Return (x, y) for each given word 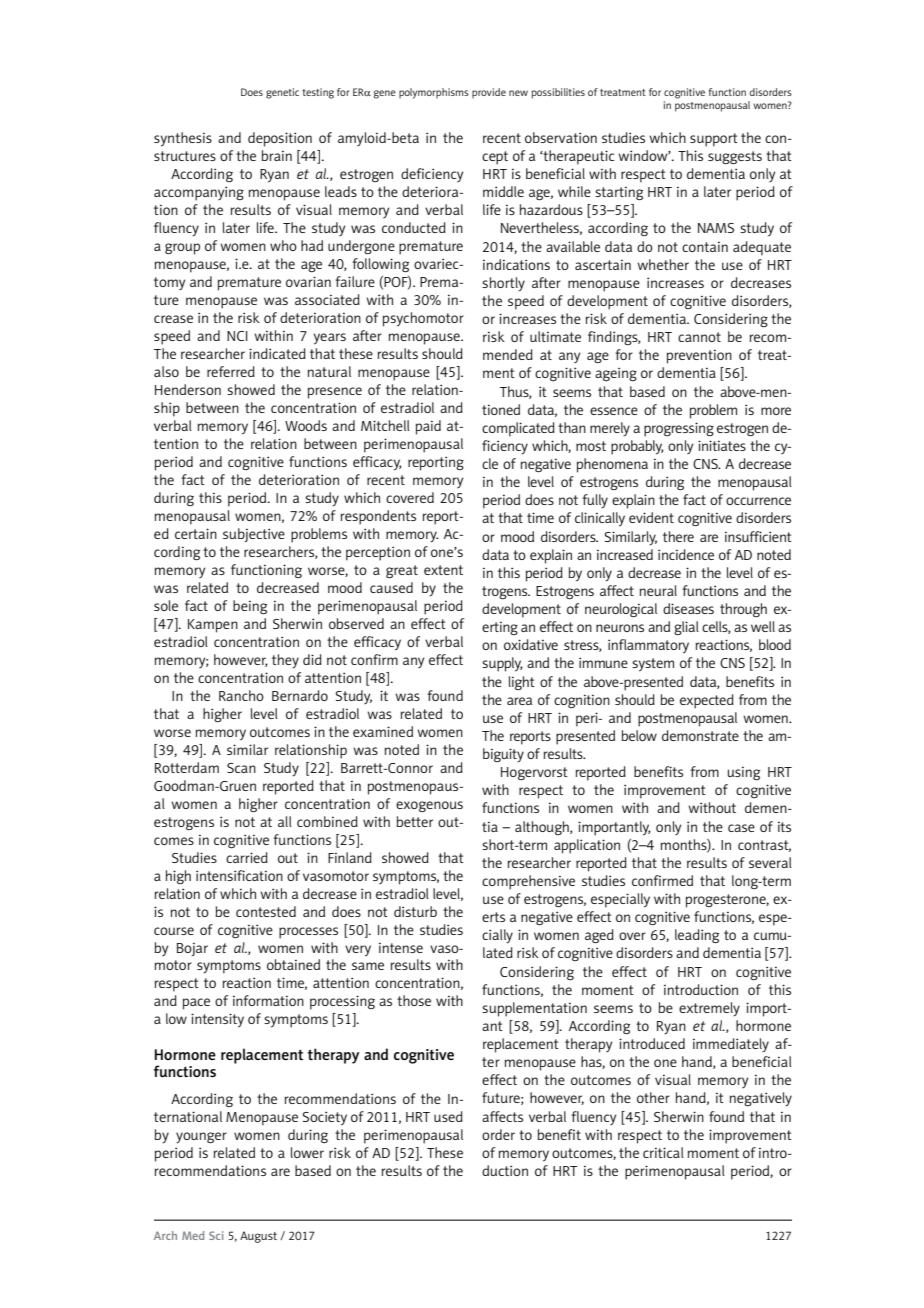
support (714, 140)
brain (276, 155)
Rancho (241, 695)
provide (489, 93)
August (258, 1237)
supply (502, 664)
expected (707, 701)
